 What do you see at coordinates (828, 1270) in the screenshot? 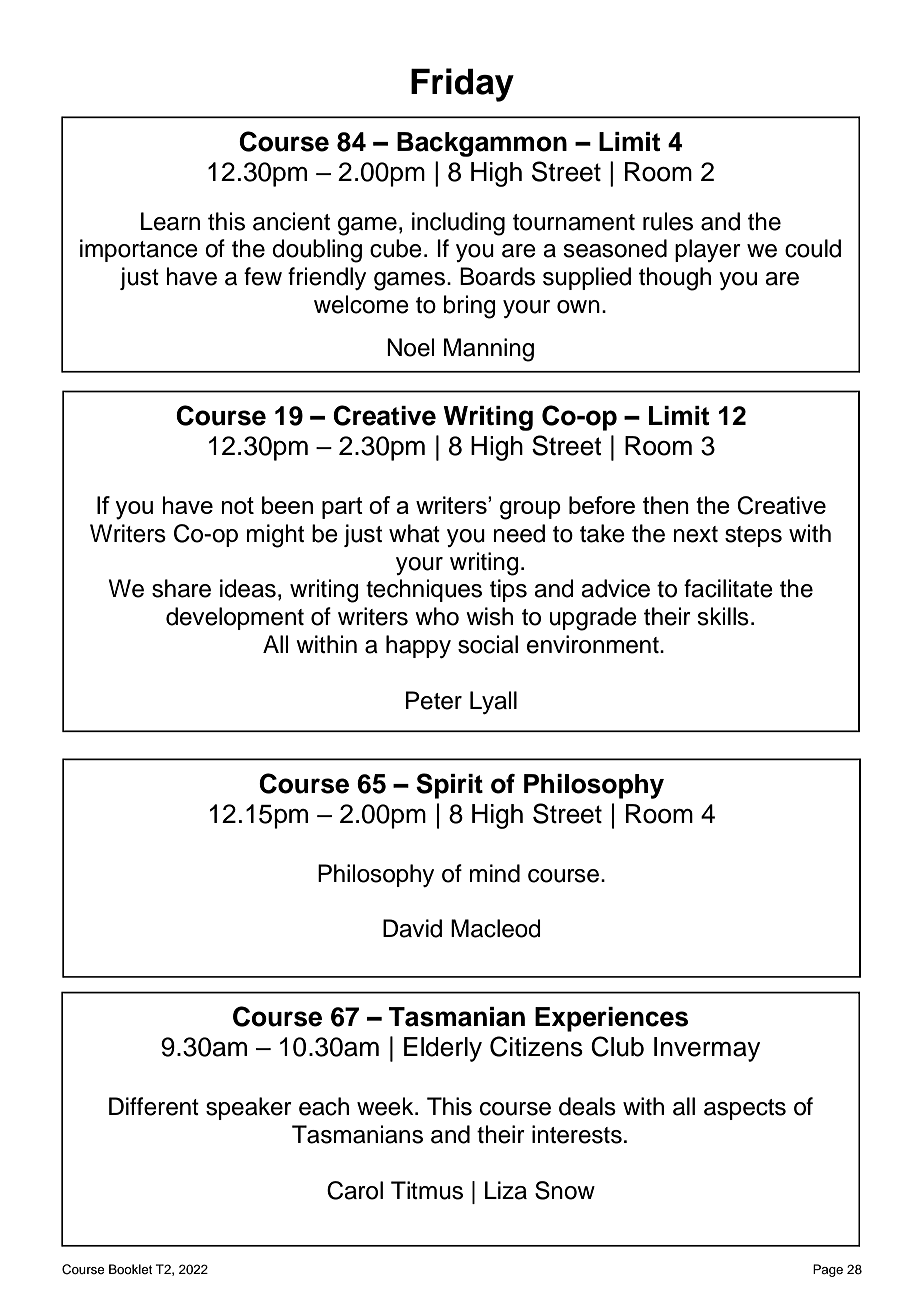
I see `Page` at bounding box center [828, 1270].
